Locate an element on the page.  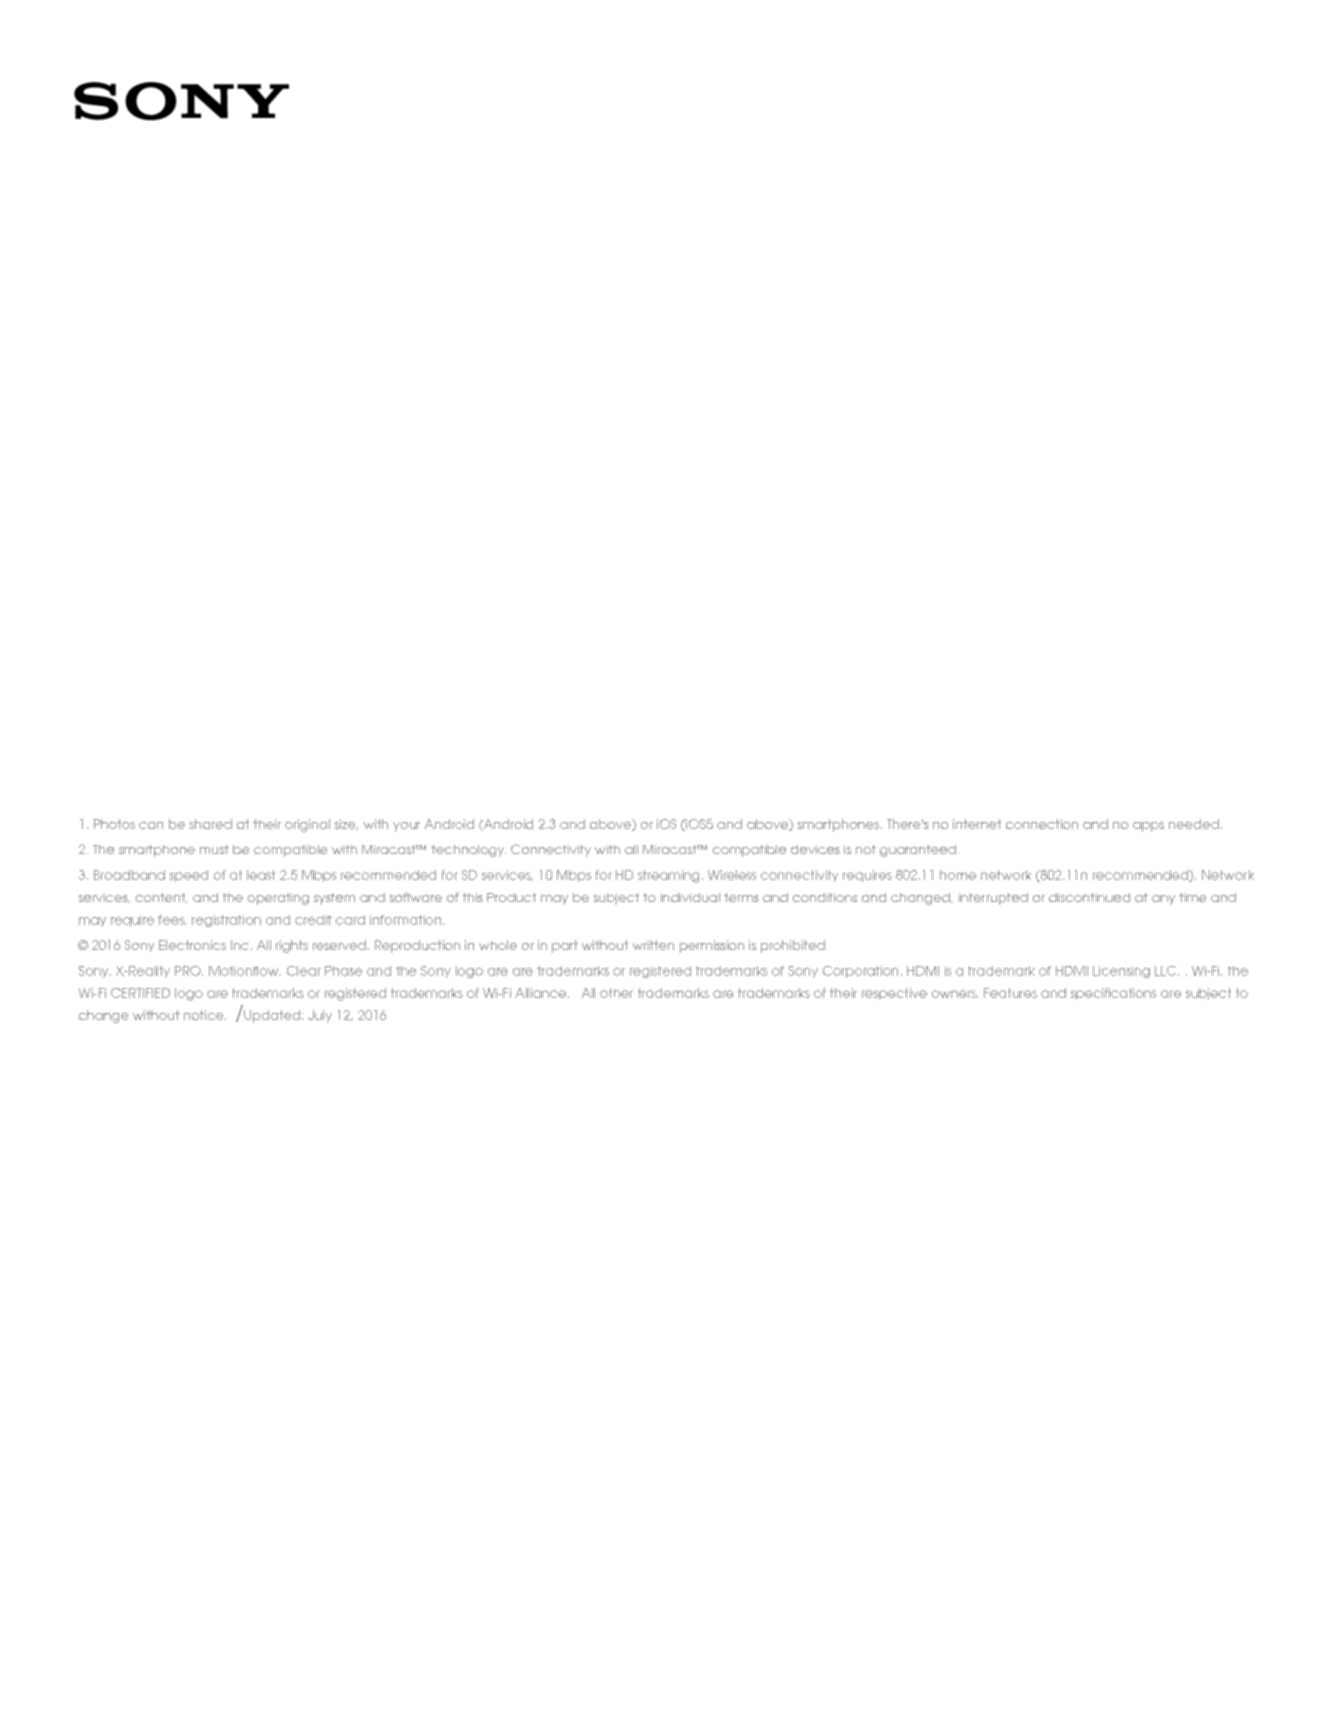
connection is located at coordinates (1042, 824).
